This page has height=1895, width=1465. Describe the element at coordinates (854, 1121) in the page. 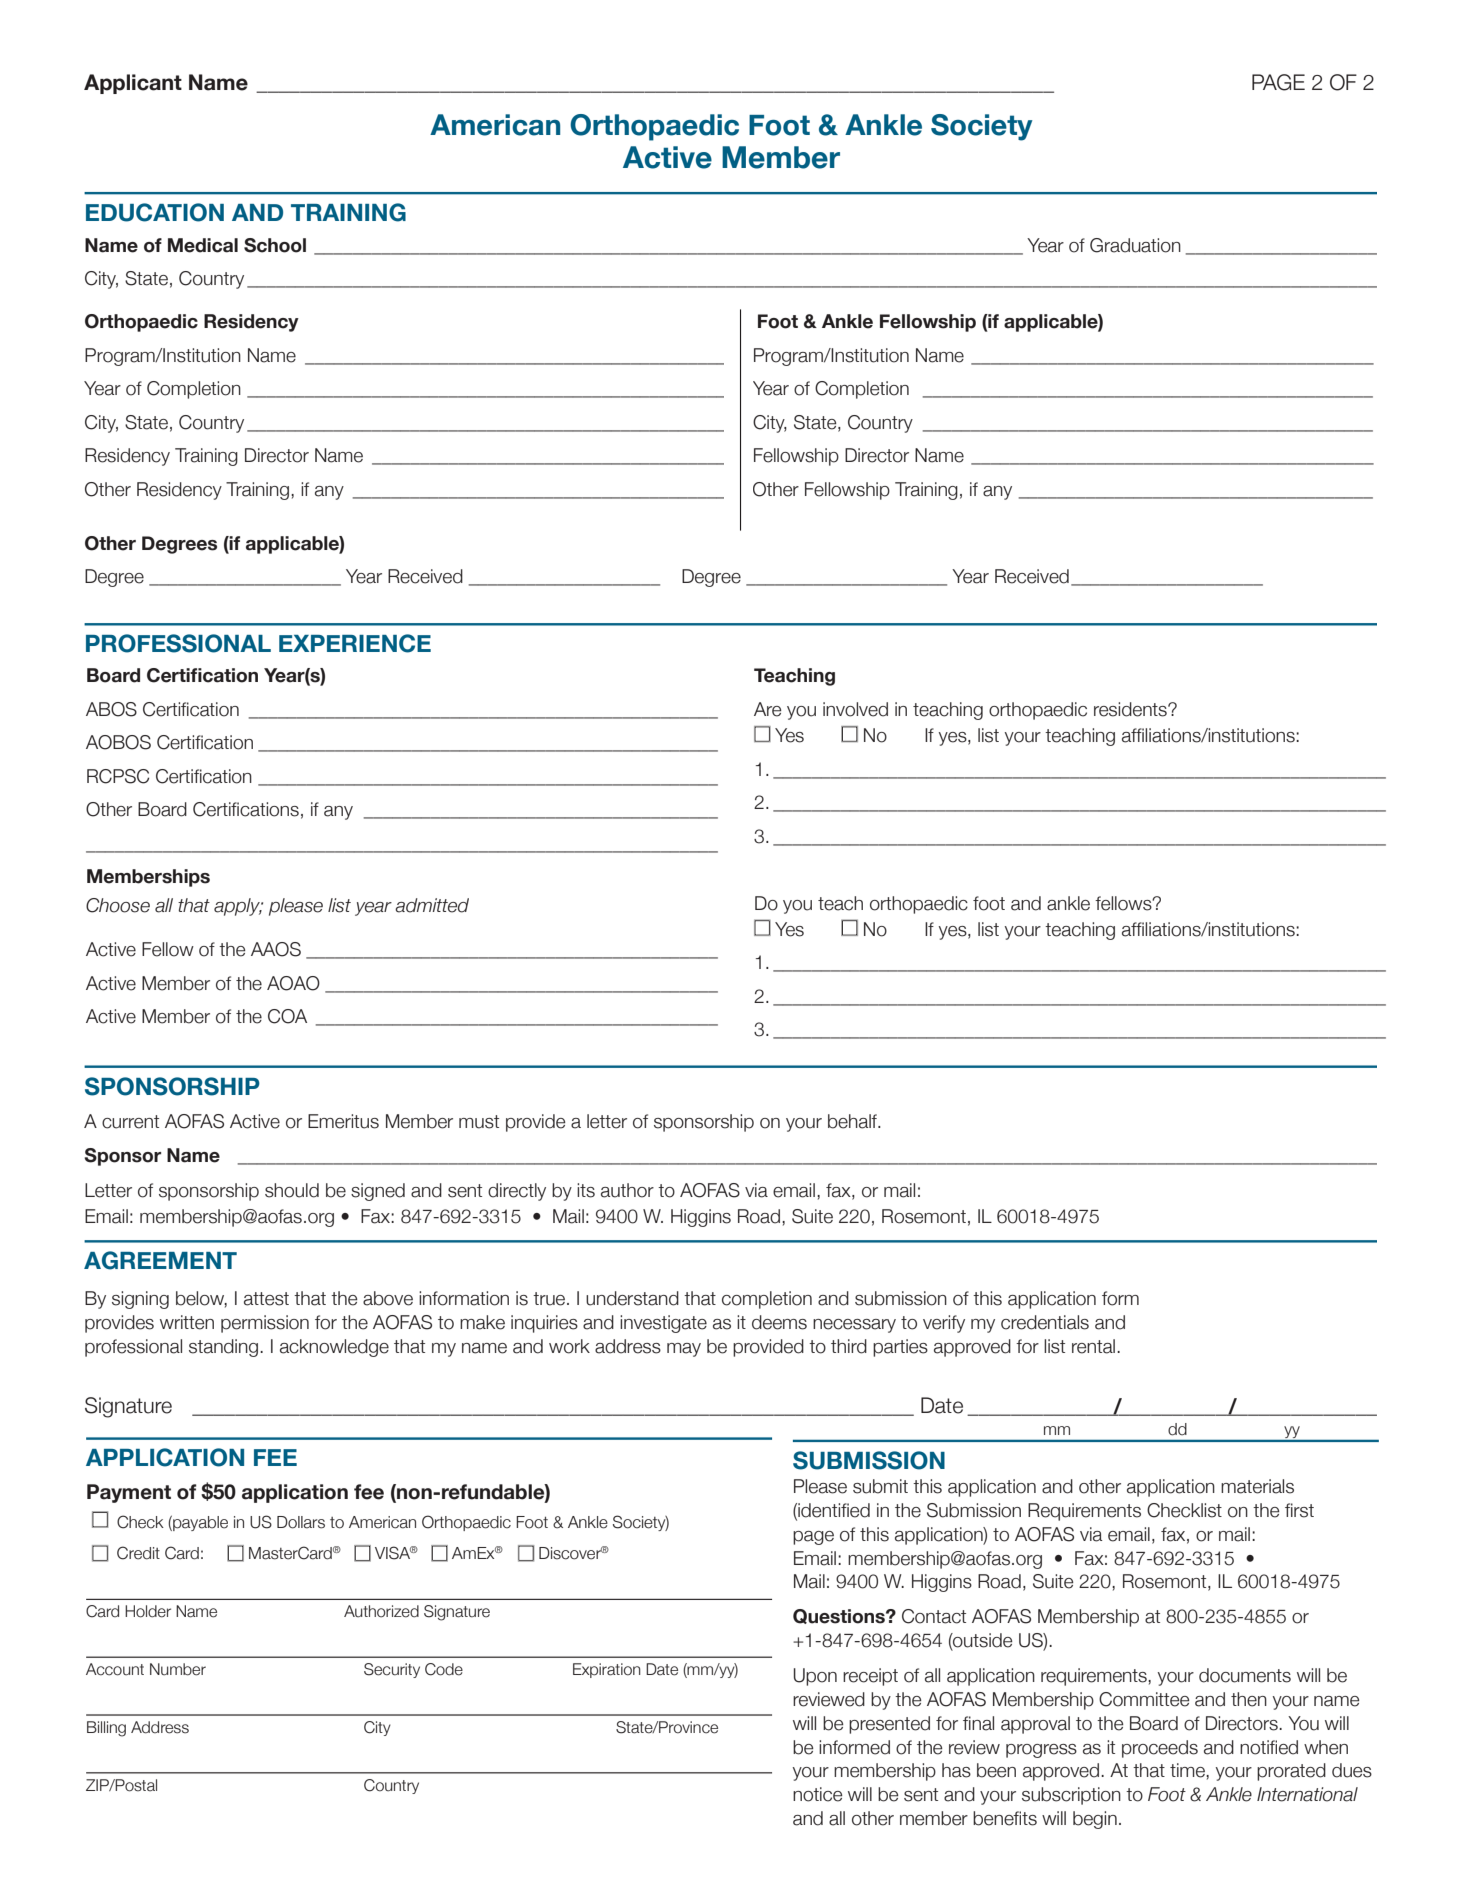

I see `behalf` at that location.
